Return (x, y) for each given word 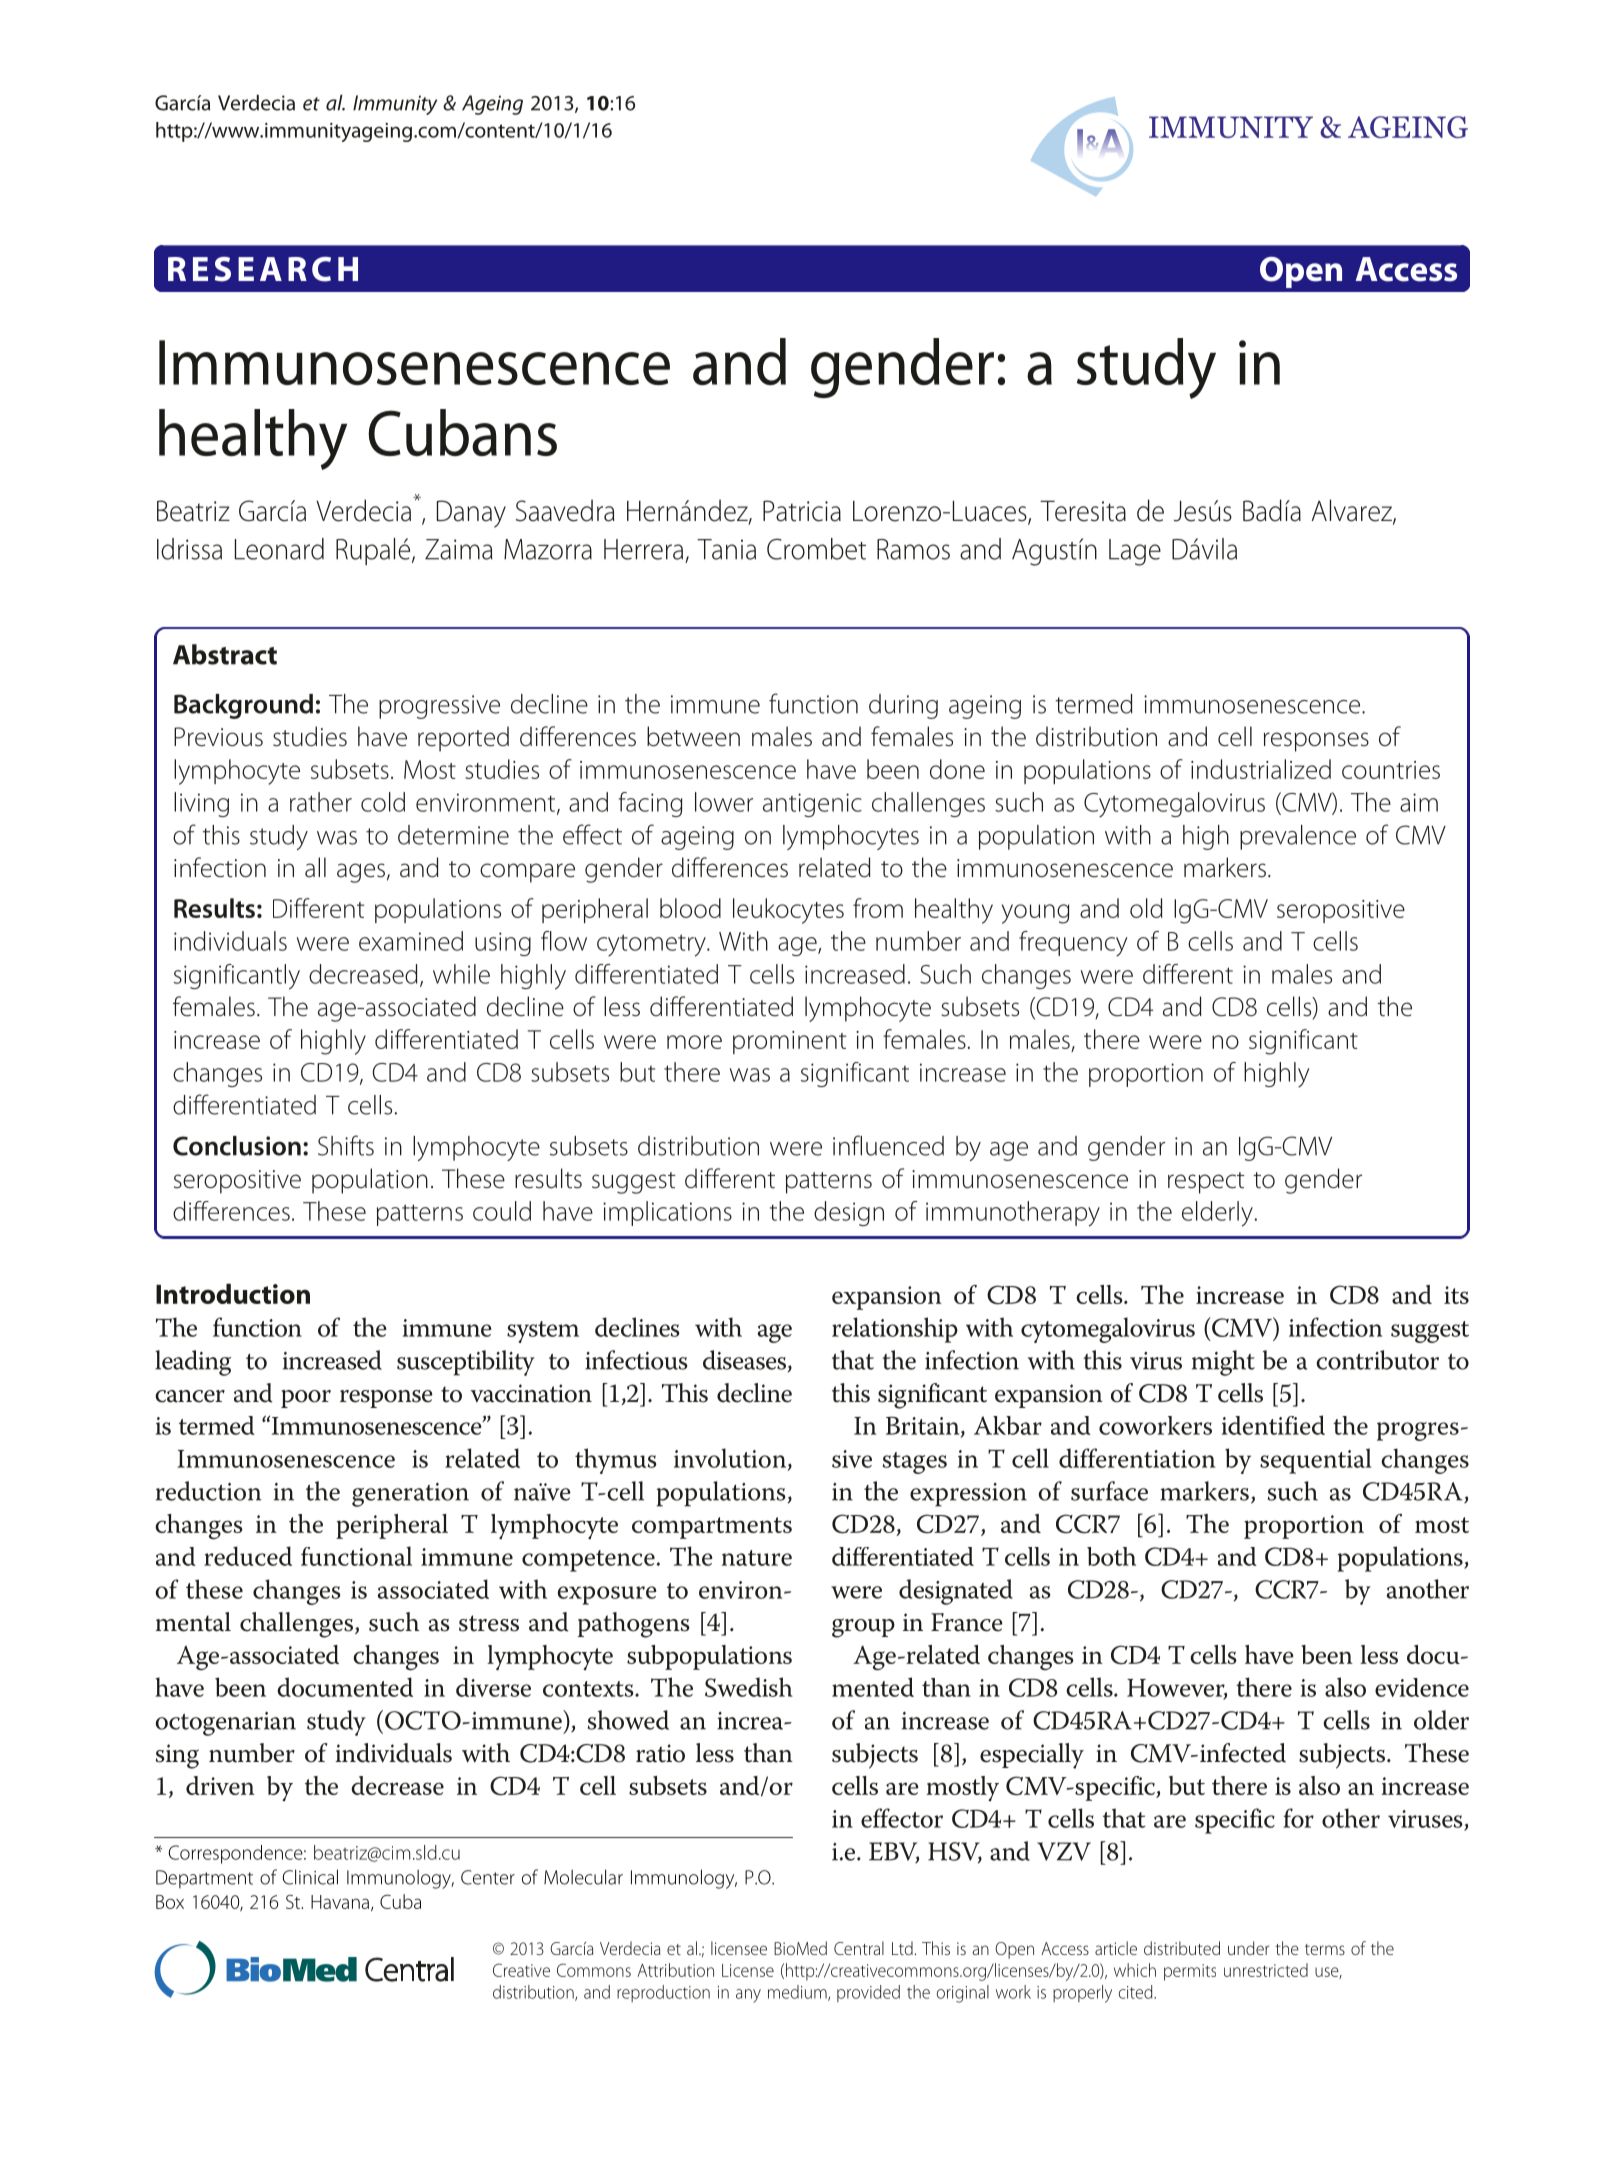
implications (667, 1213)
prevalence (1298, 837)
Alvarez (1352, 511)
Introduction (233, 1293)
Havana (340, 1902)
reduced (248, 1556)
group (863, 1628)
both (1111, 1556)
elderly (1217, 1214)
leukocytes (788, 911)
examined (411, 941)
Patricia (802, 511)
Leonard (279, 549)
